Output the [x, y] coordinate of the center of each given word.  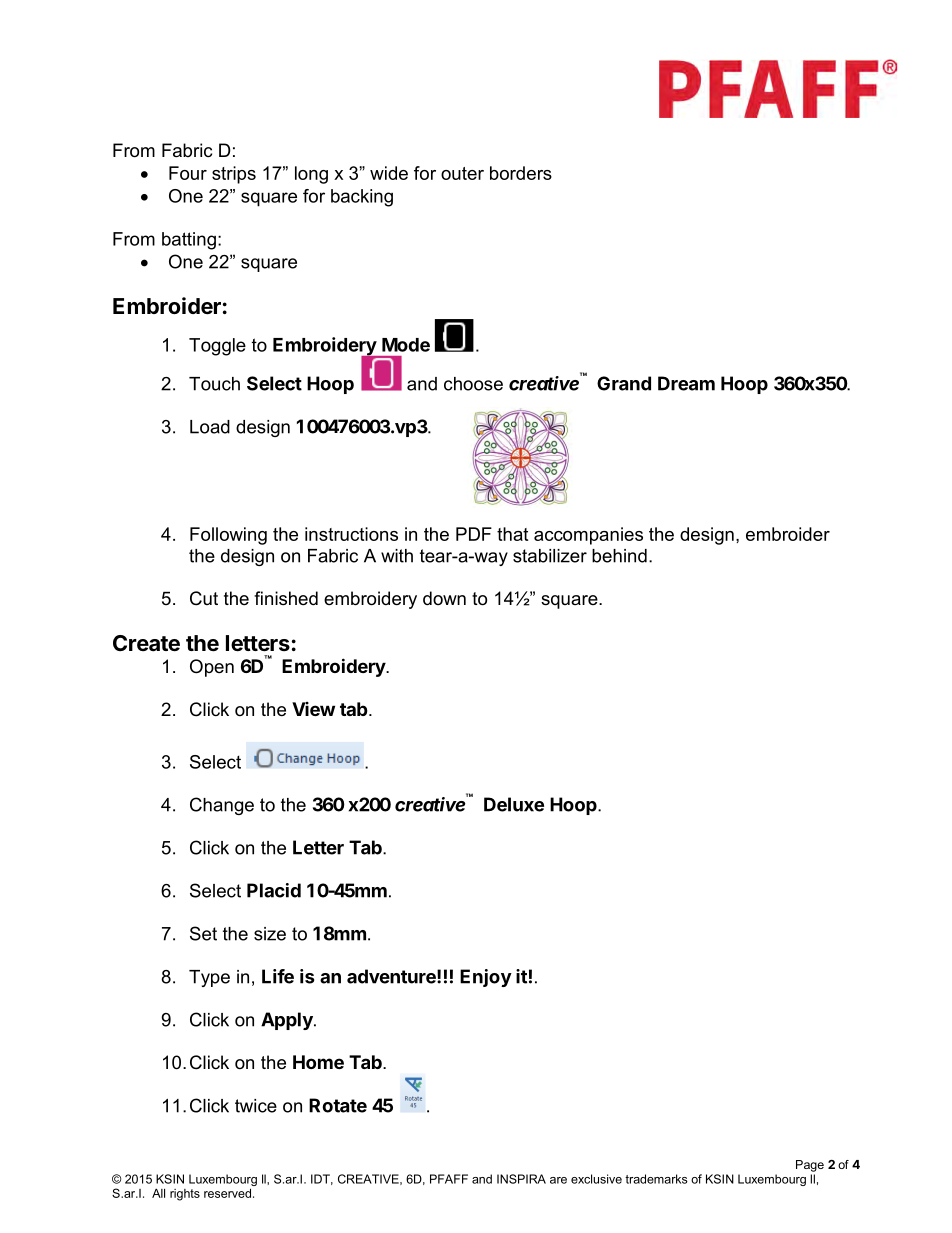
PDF [474, 534]
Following [228, 536]
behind [619, 556]
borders [521, 173]
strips [234, 175]
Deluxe [514, 804]
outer [462, 173]
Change [222, 806]
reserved [227, 1193]
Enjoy [486, 978]
